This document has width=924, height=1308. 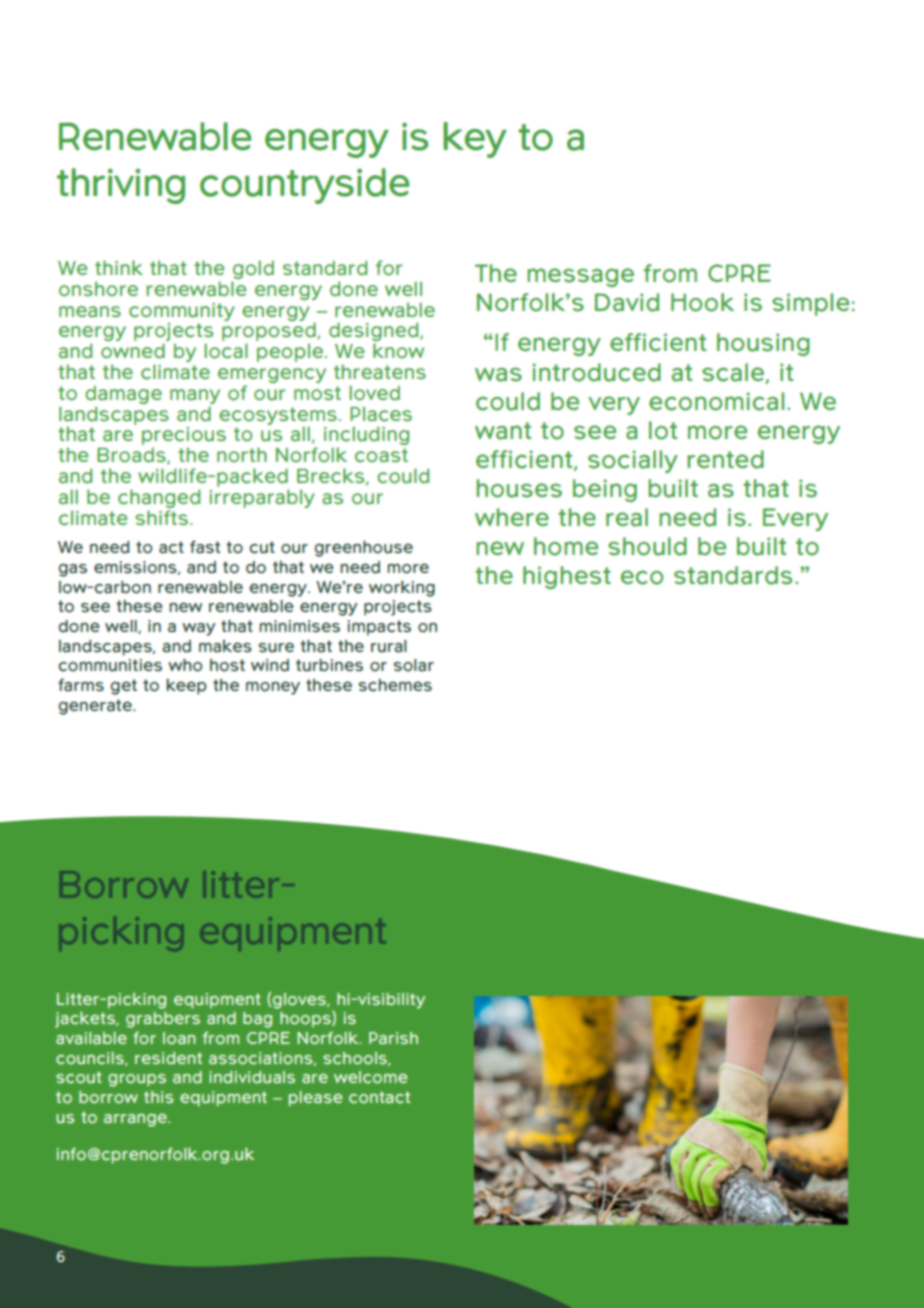 What do you see at coordinates (159, 500) in the document?
I see `changed` at bounding box center [159, 500].
